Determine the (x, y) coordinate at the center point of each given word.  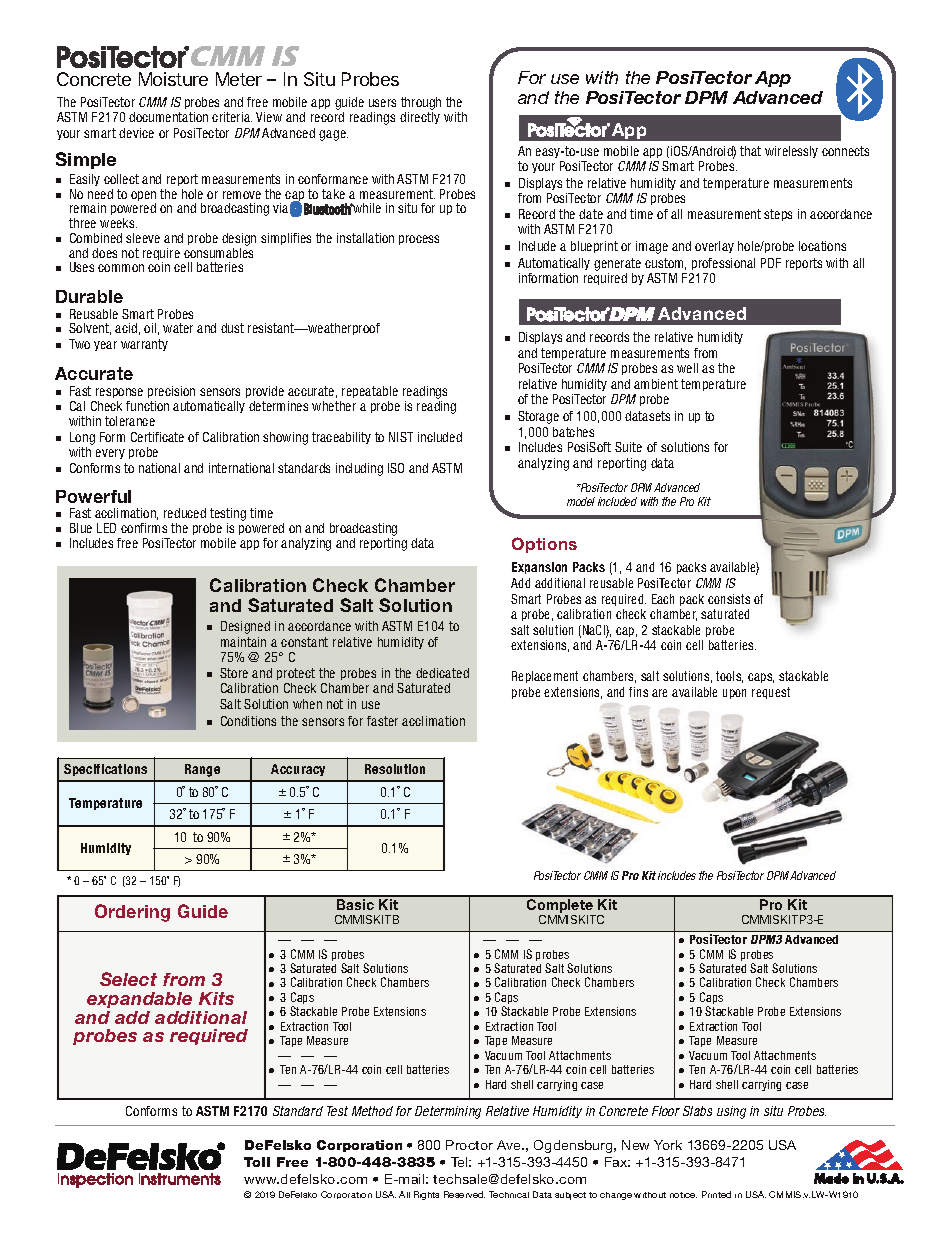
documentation (168, 117)
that (750, 151)
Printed (716, 1194)
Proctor (469, 1145)
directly (420, 118)
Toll (257, 1162)
